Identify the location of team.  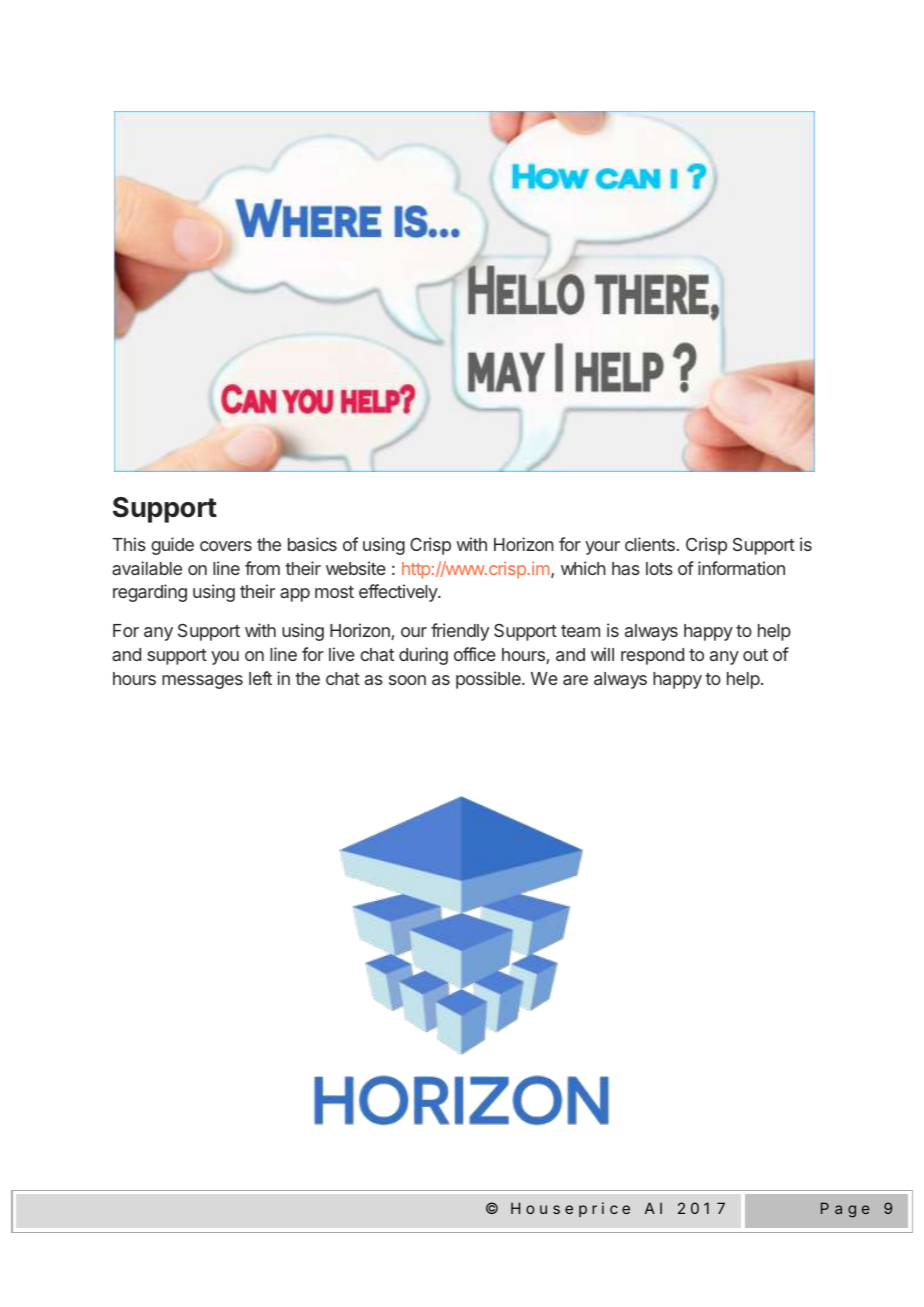
(580, 631).
